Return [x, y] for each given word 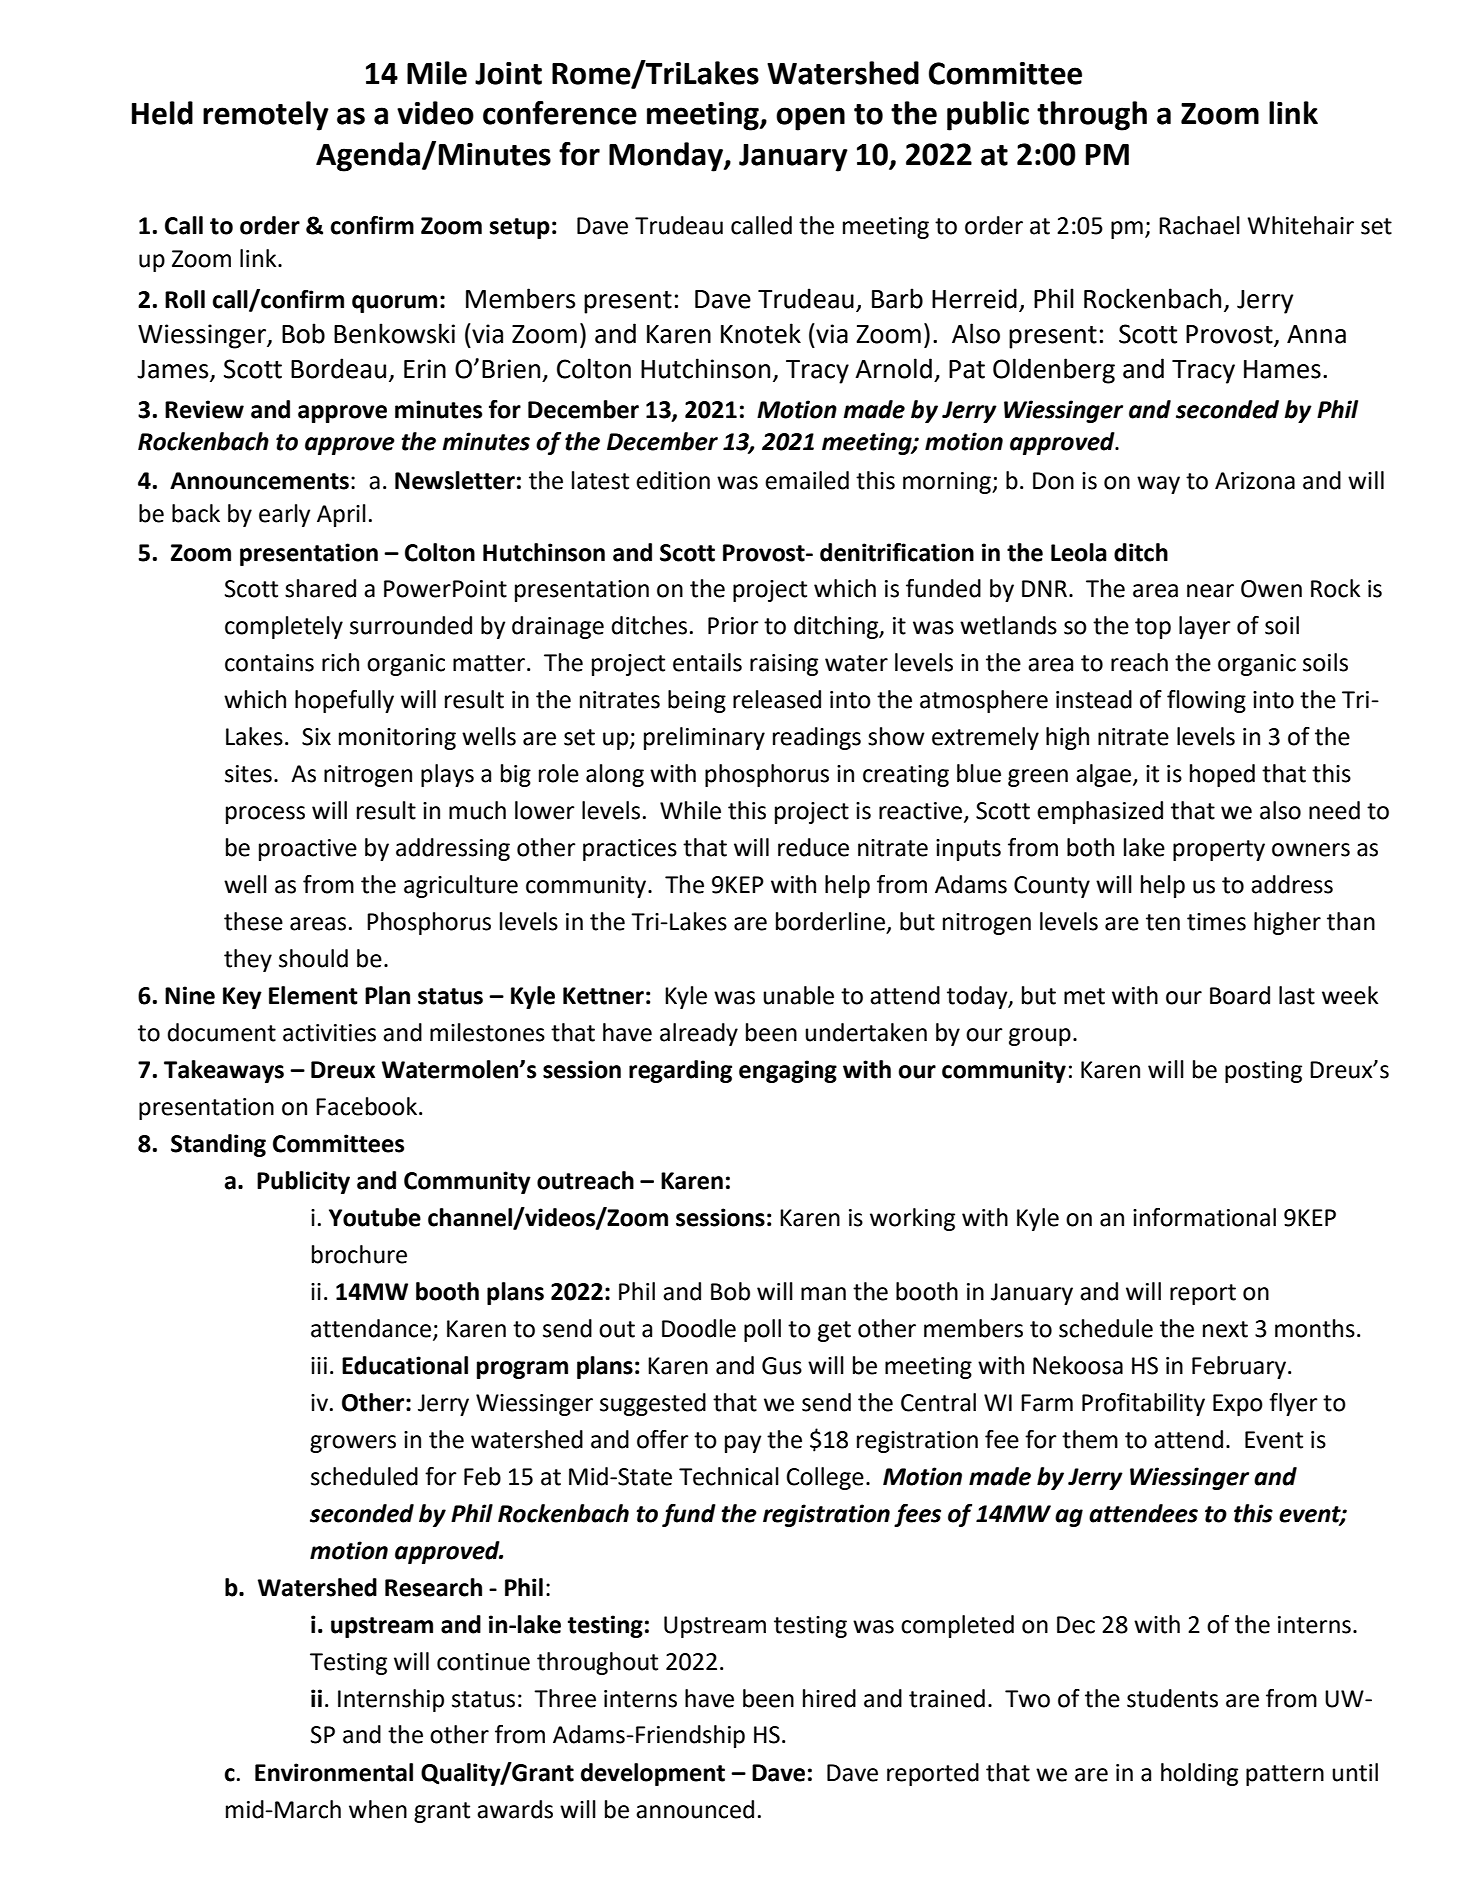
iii [319, 1365]
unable [798, 995]
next [1225, 1329]
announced [695, 1809]
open [810, 119]
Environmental [334, 1772]
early [284, 515]
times [1216, 922]
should [313, 958]
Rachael [1199, 225]
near [1210, 591]
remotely [266, 116]
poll [762, 1330]
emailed [807, 480]
